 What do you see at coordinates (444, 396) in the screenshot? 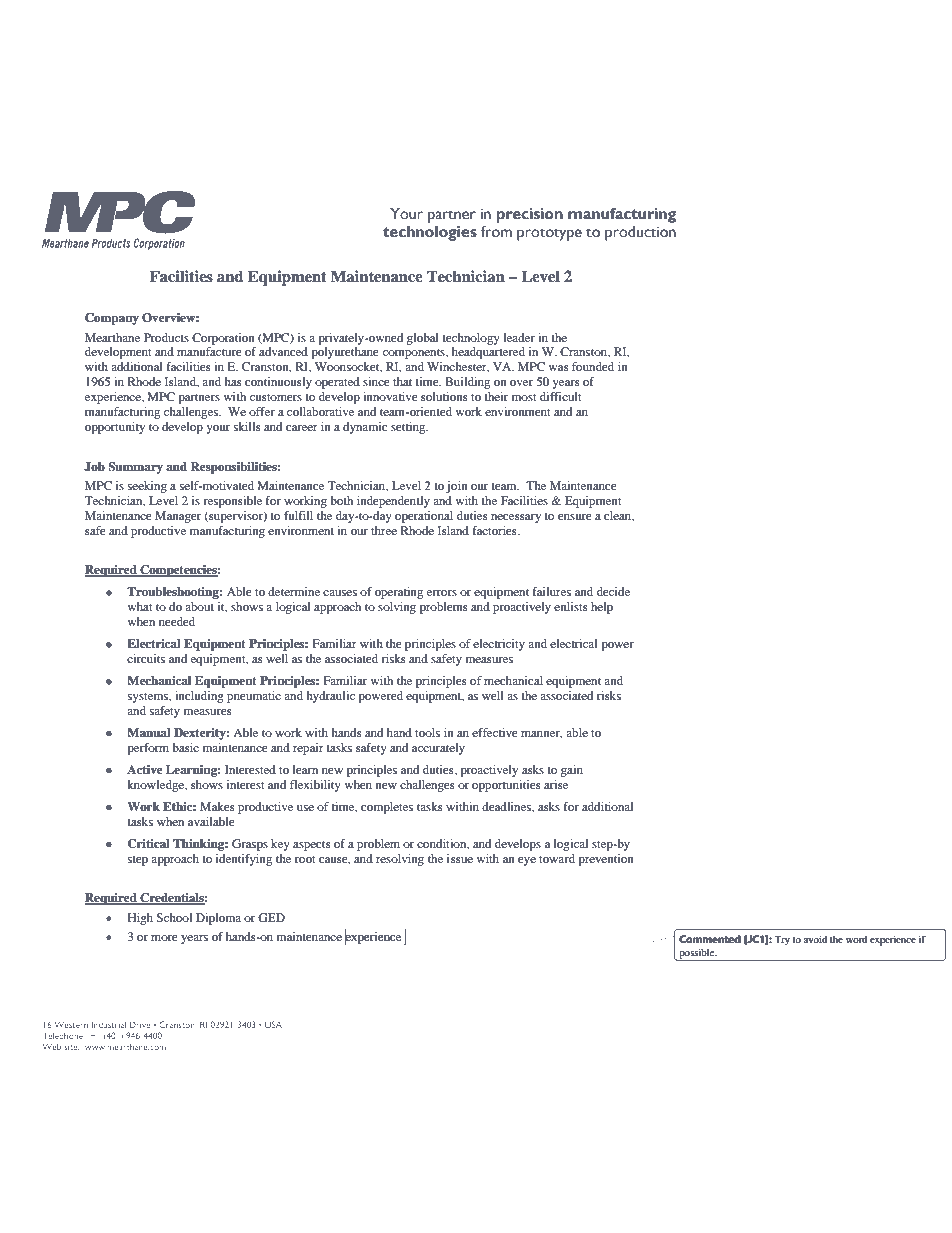
I see `solutions` at bounding box center [444, 396].
